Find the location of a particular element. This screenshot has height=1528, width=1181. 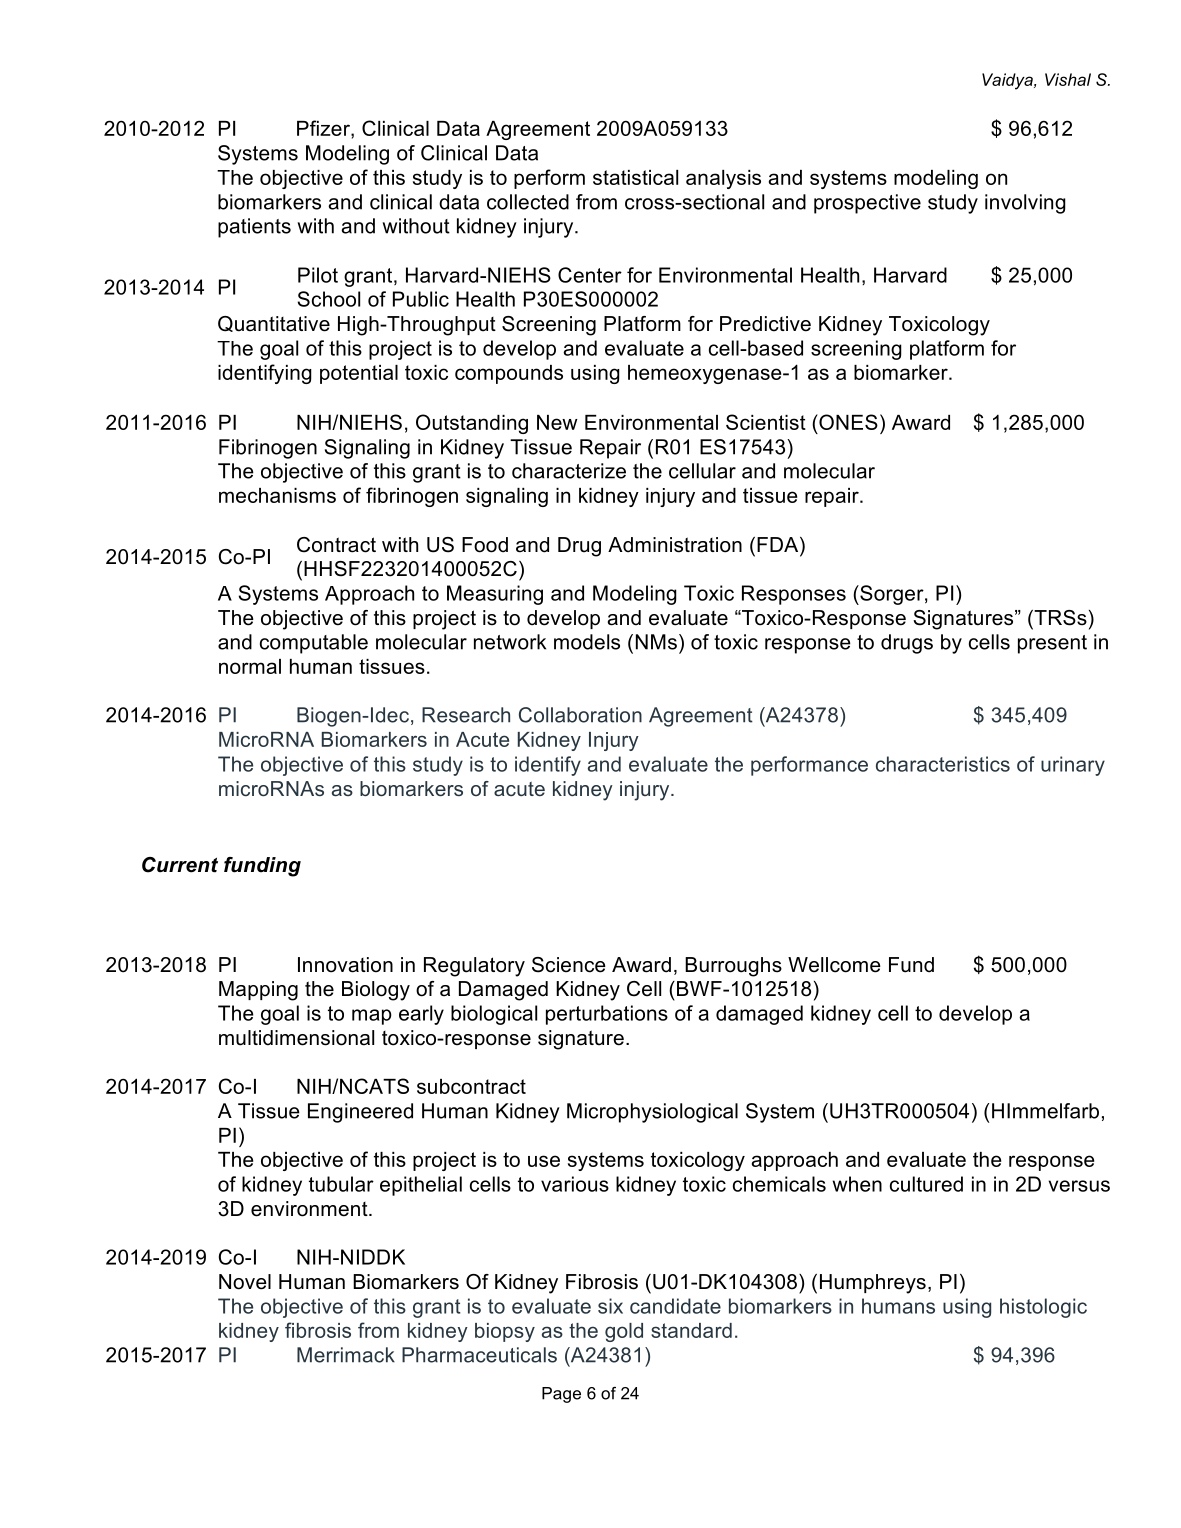

mechanisms is located at coordinates (277, 495).
